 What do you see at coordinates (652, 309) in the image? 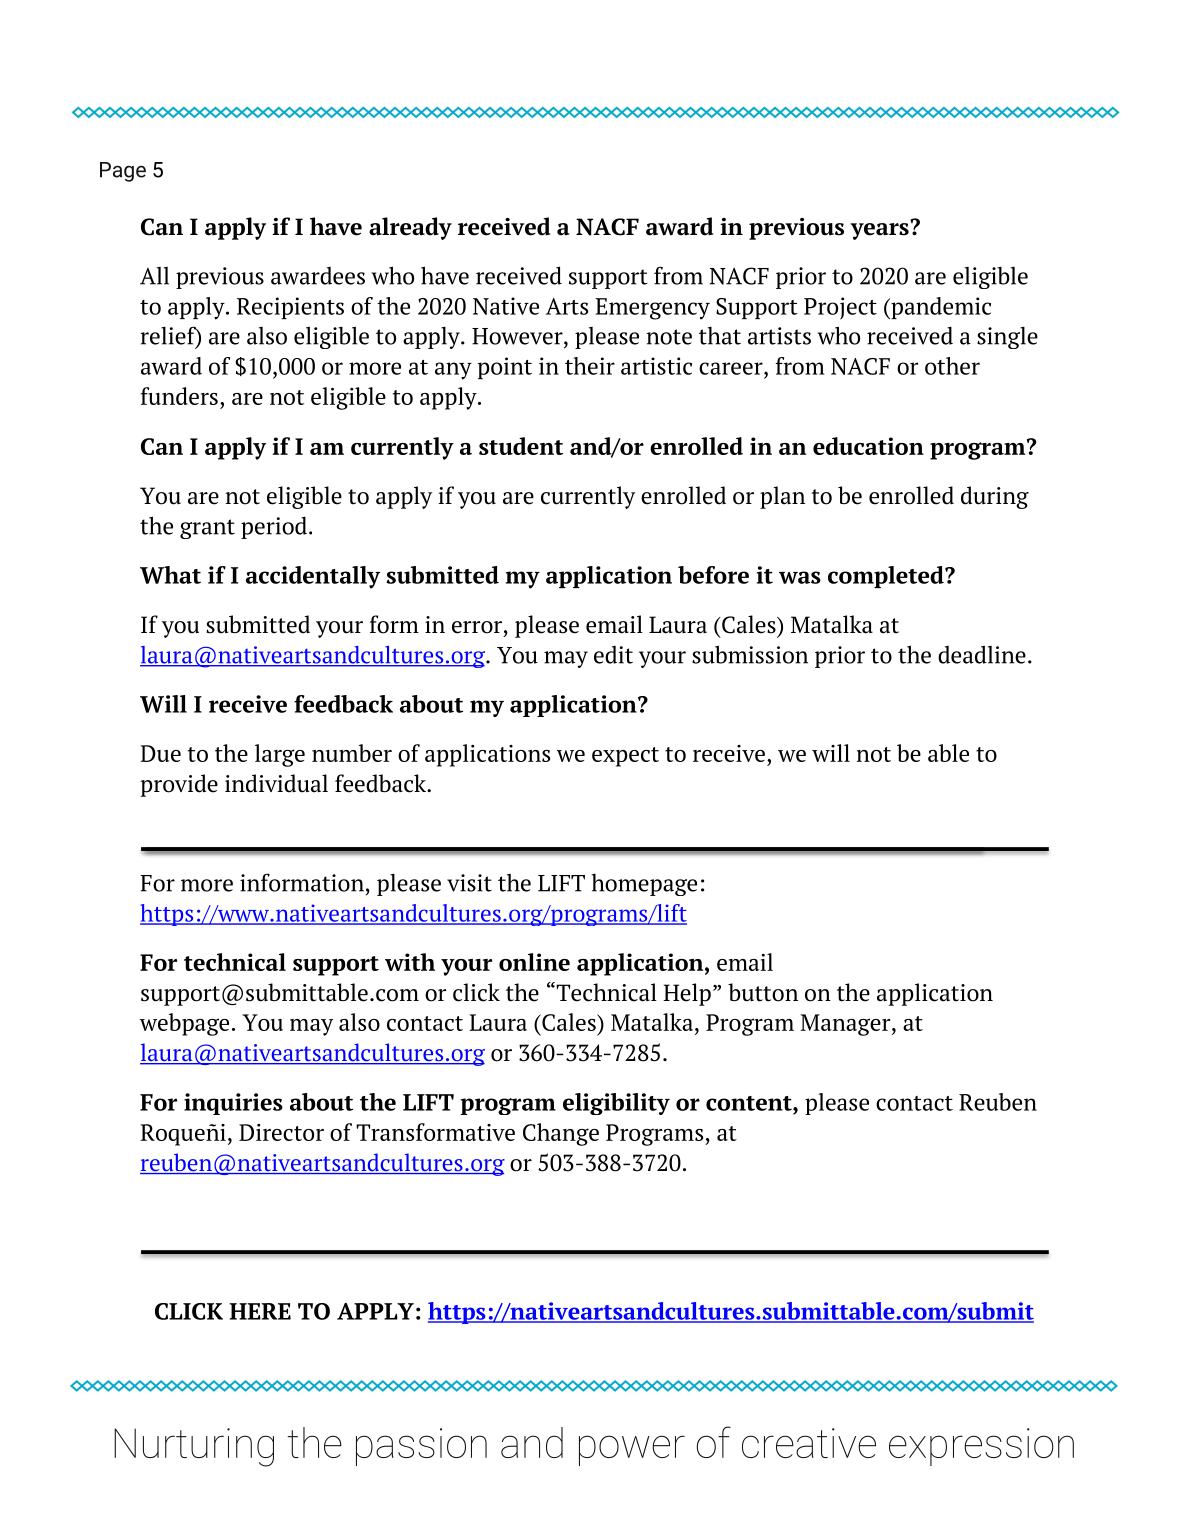
I see `Emergency` at bounding box center [652, 309].
